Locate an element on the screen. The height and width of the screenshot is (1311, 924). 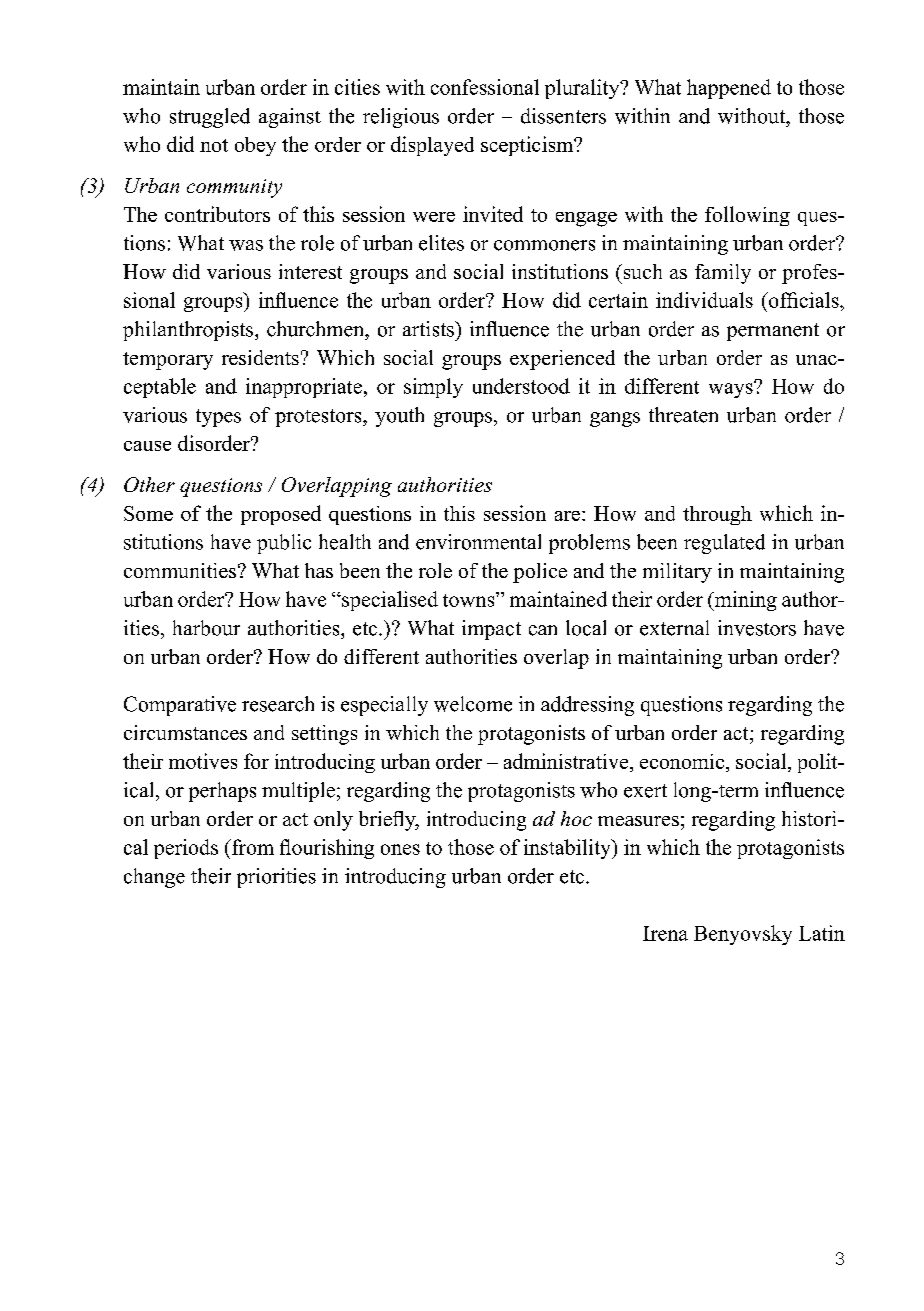
struggled is located at coordinates (210, 118).
